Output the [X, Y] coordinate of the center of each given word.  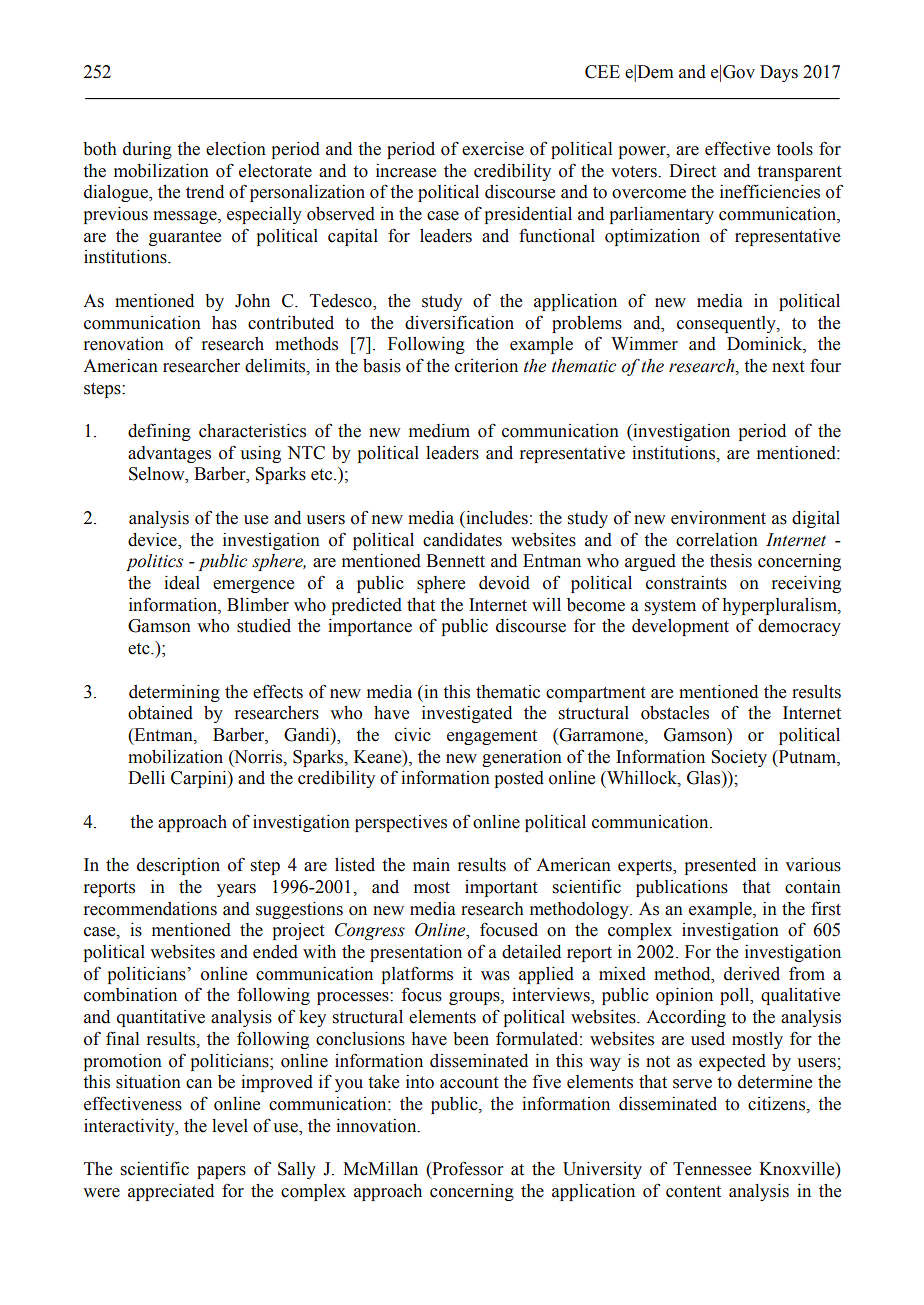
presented [720, 866]
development [680, 627]
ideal [182, 583]
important [501, 888]
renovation [124, 344]
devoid [504, 583]
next [788, 367]
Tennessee [712, 1169]
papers [221, 1172]
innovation [377, 1126]
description [178, 866]
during [147, 150]
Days [779, 73]
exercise [493, 149]
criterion [486, 366]
